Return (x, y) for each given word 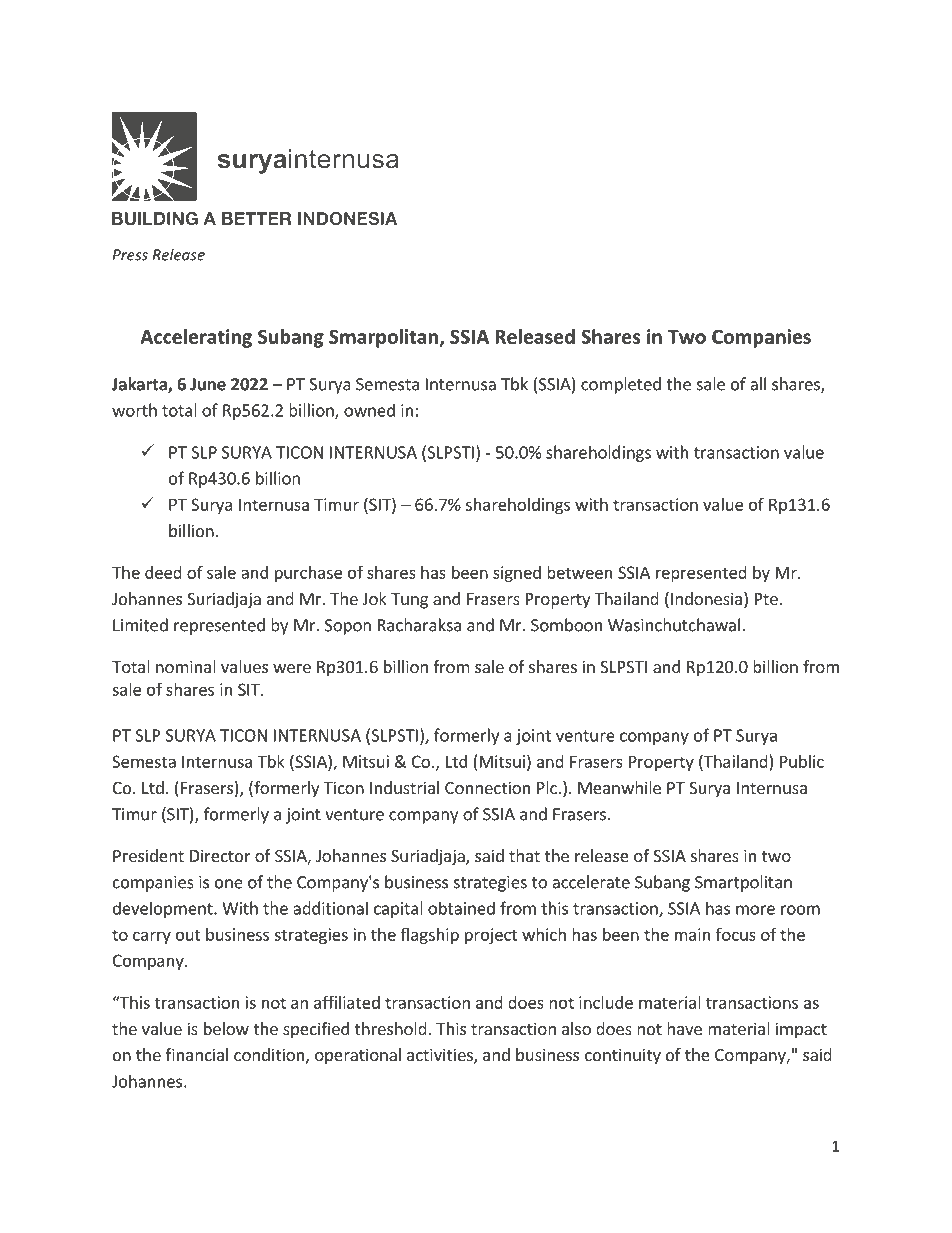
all (758, 384)
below (226, 1028)
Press (130, 255)
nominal (186, 666)
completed (621, 385)
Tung (409, 601)
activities (441, 1056)
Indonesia (706, 598)
